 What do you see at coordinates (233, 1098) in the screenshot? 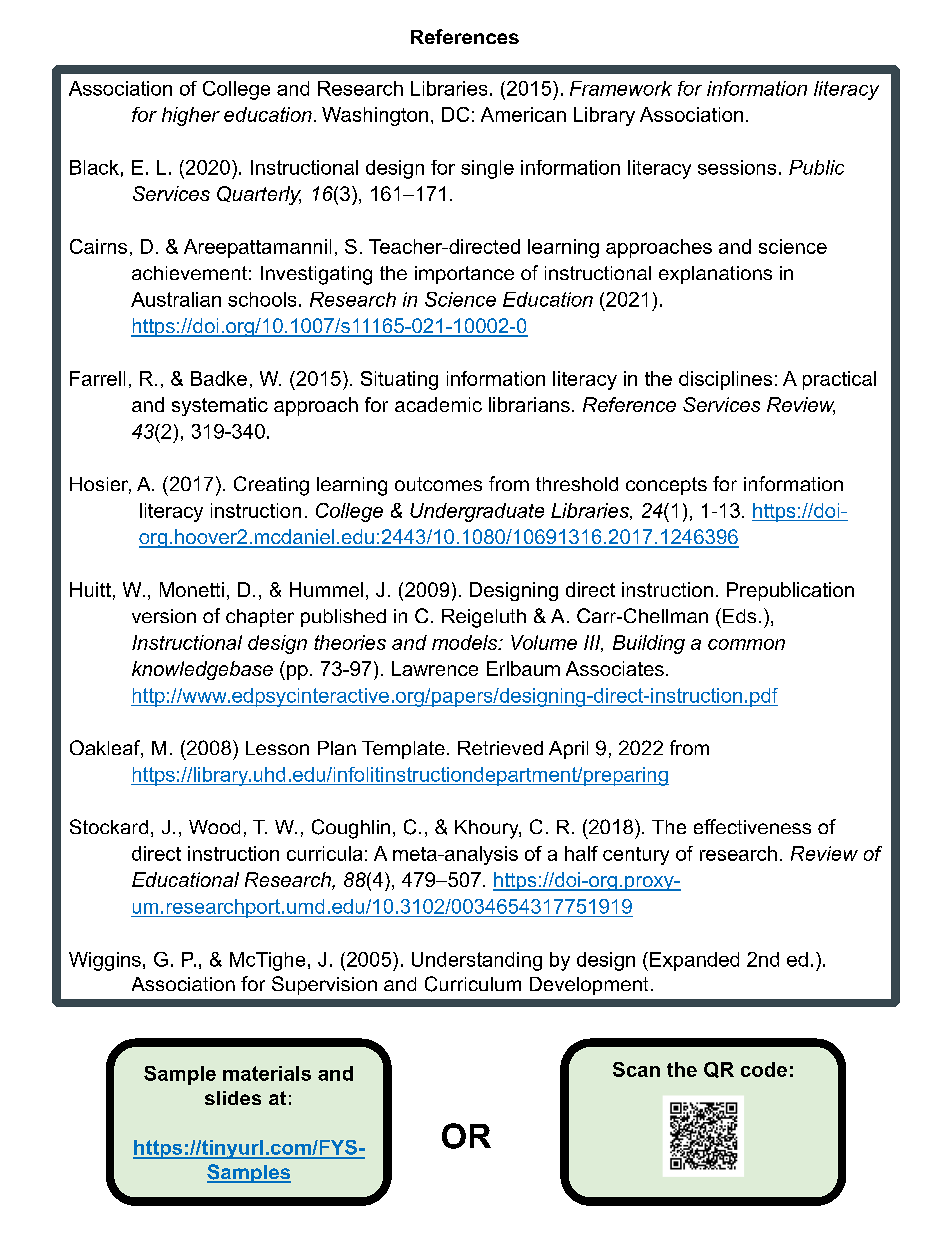
I see `slides` at bounding box center [233, 1098].
